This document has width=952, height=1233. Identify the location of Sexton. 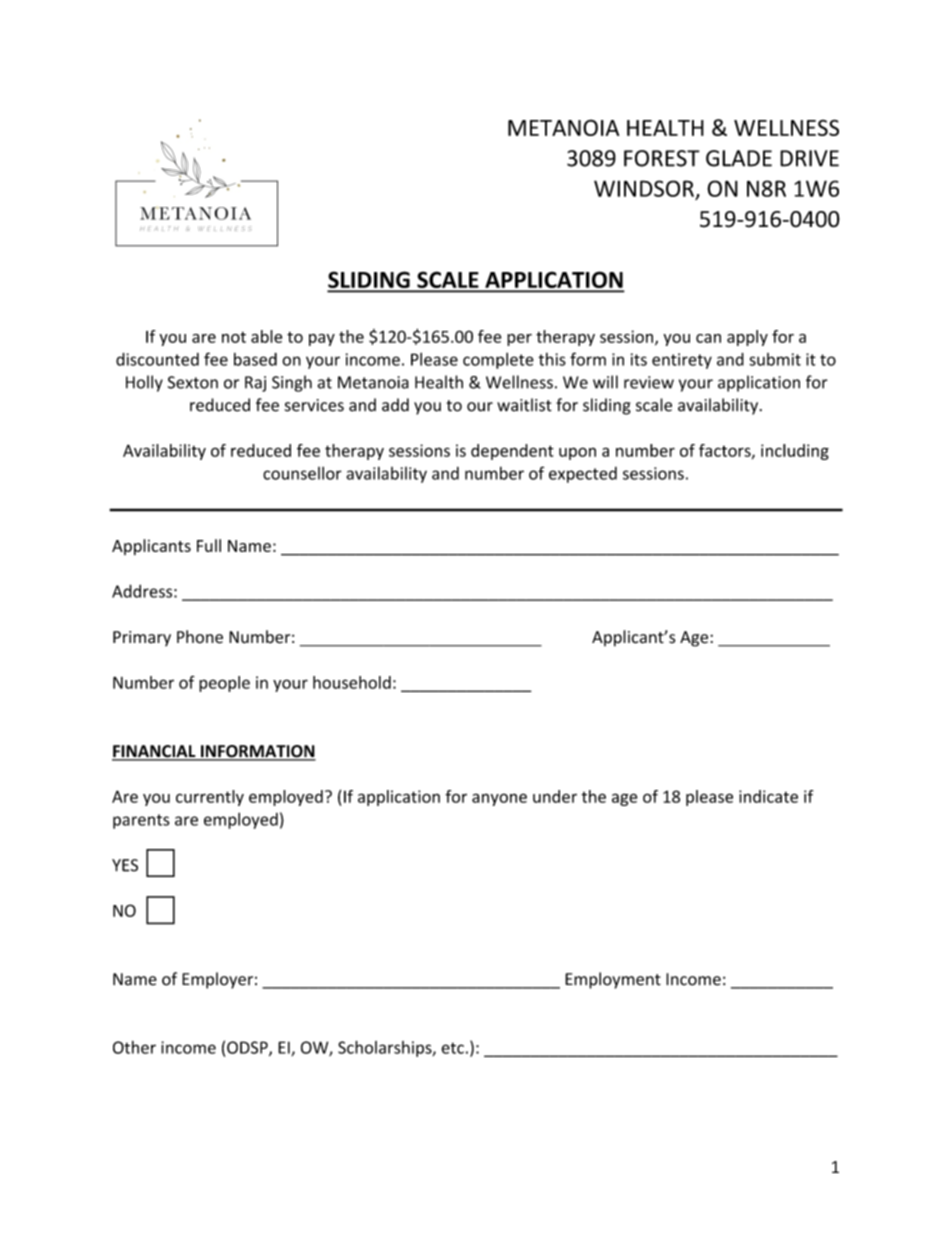
(193, 382).
